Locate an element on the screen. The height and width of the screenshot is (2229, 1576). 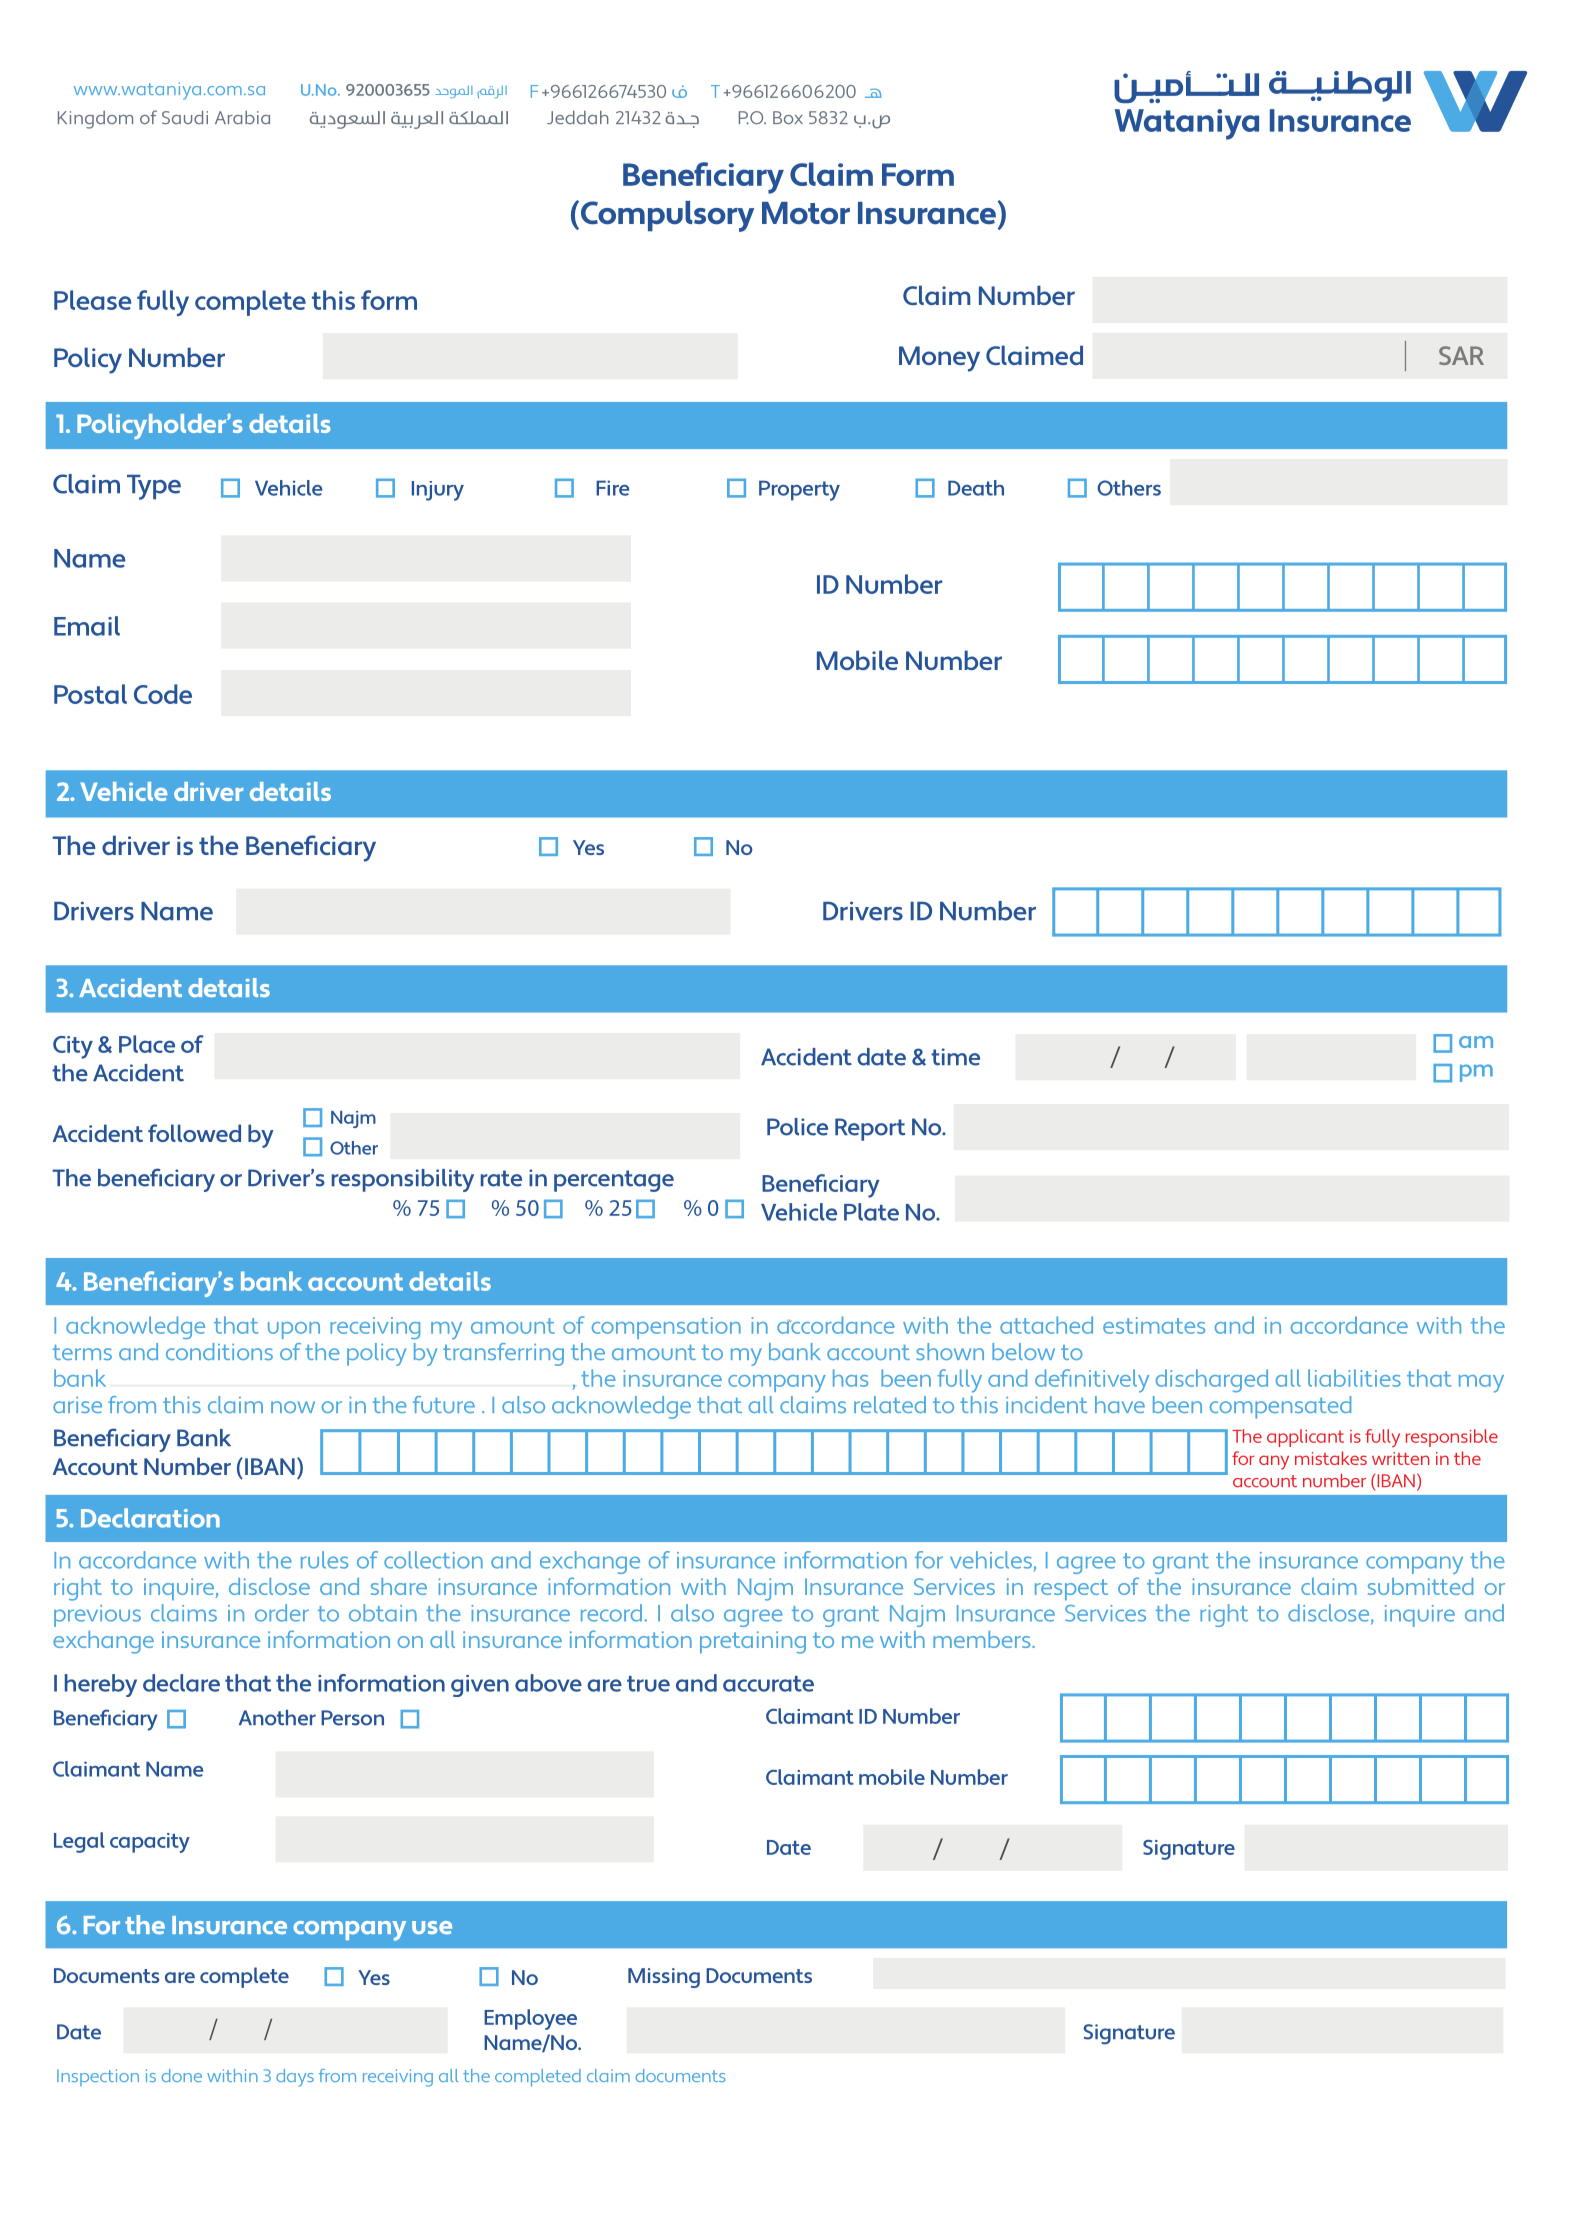
days is located at coordinates (295, 2078).
